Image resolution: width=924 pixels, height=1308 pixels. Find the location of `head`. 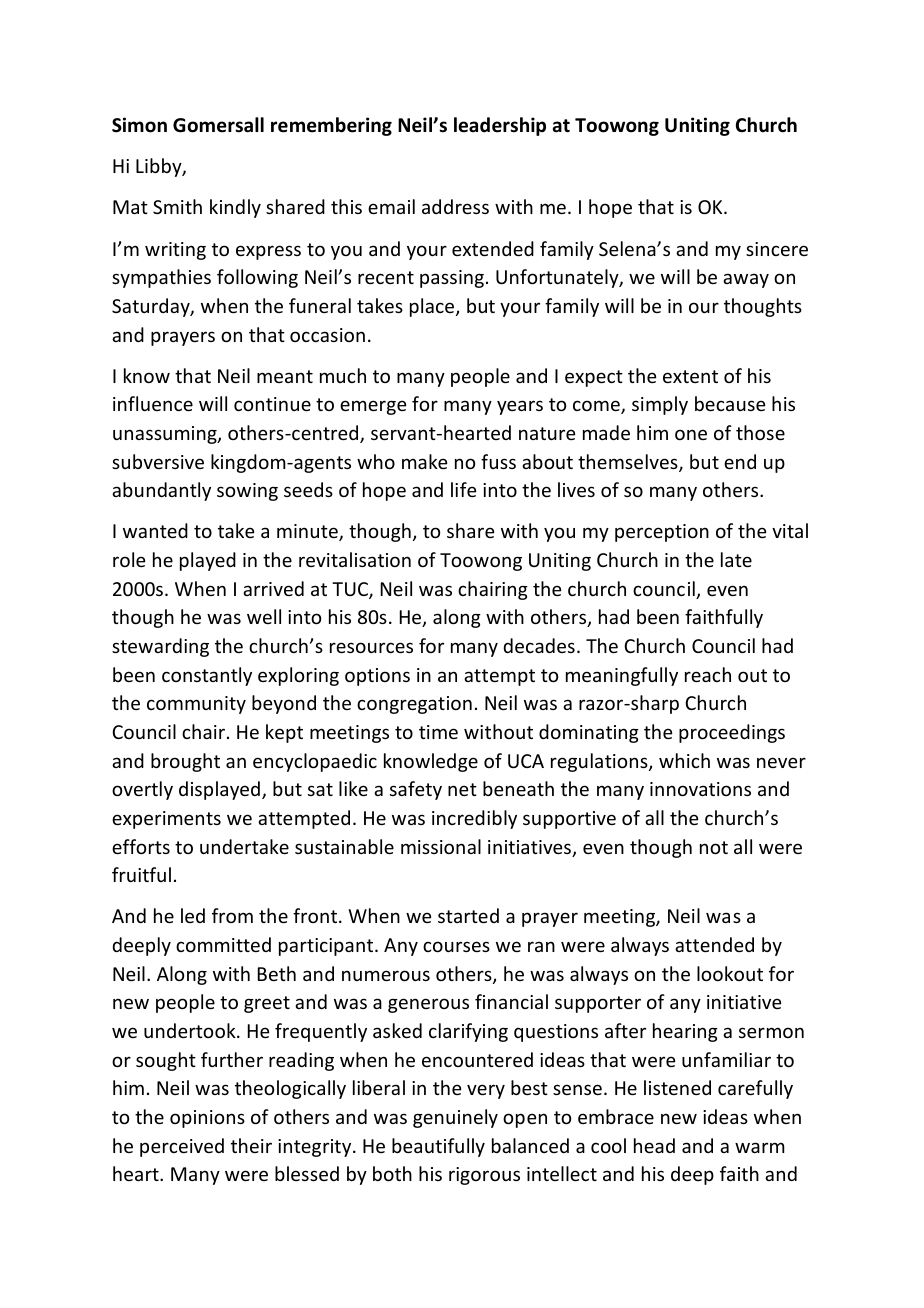

head is located at coordinates (654, 1145).
